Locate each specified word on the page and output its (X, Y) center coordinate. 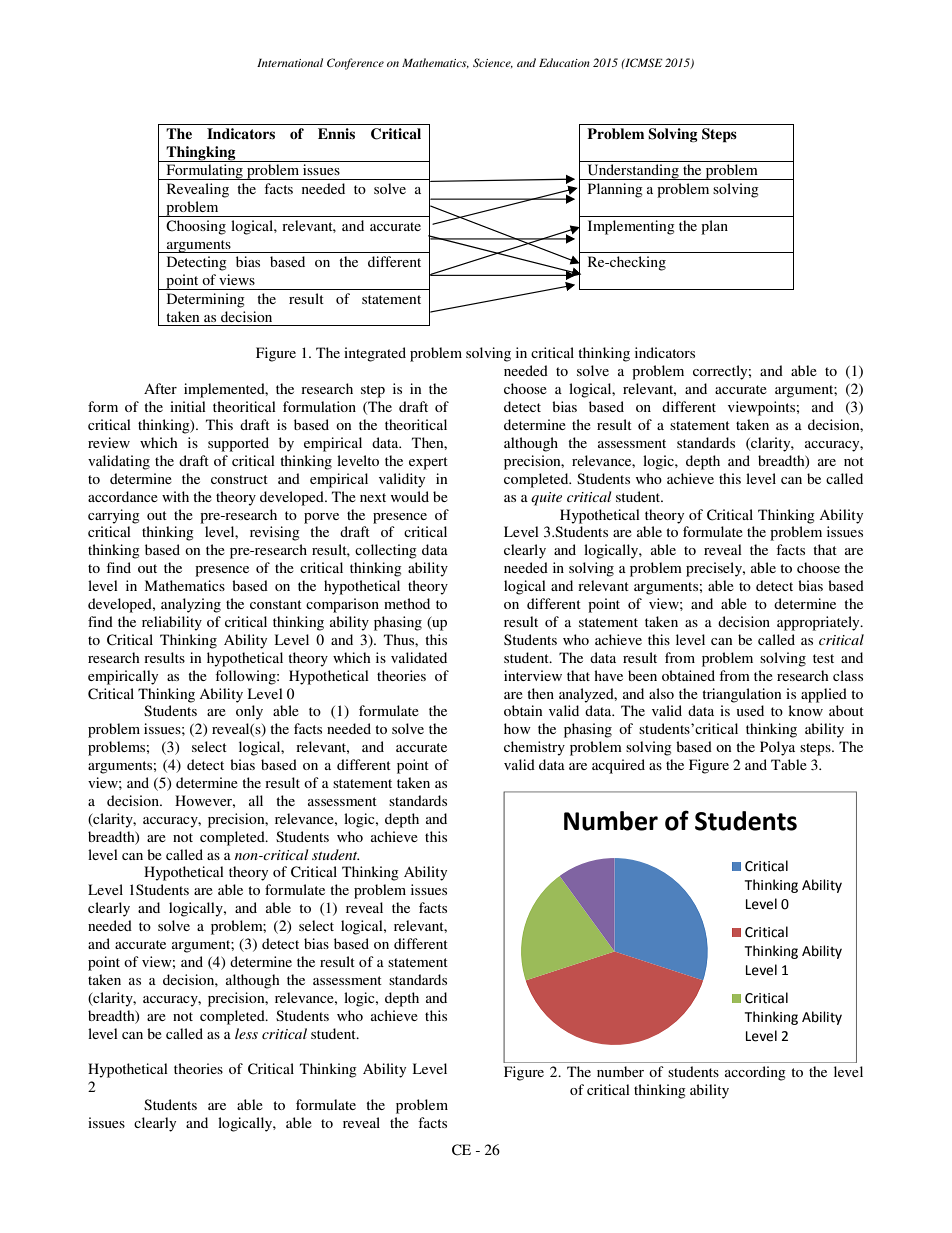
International (290, 62)
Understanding (633, 172)
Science (493, 63)
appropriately (819, 623)
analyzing (191, 605)
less (246, 1033)
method (407, 603)
